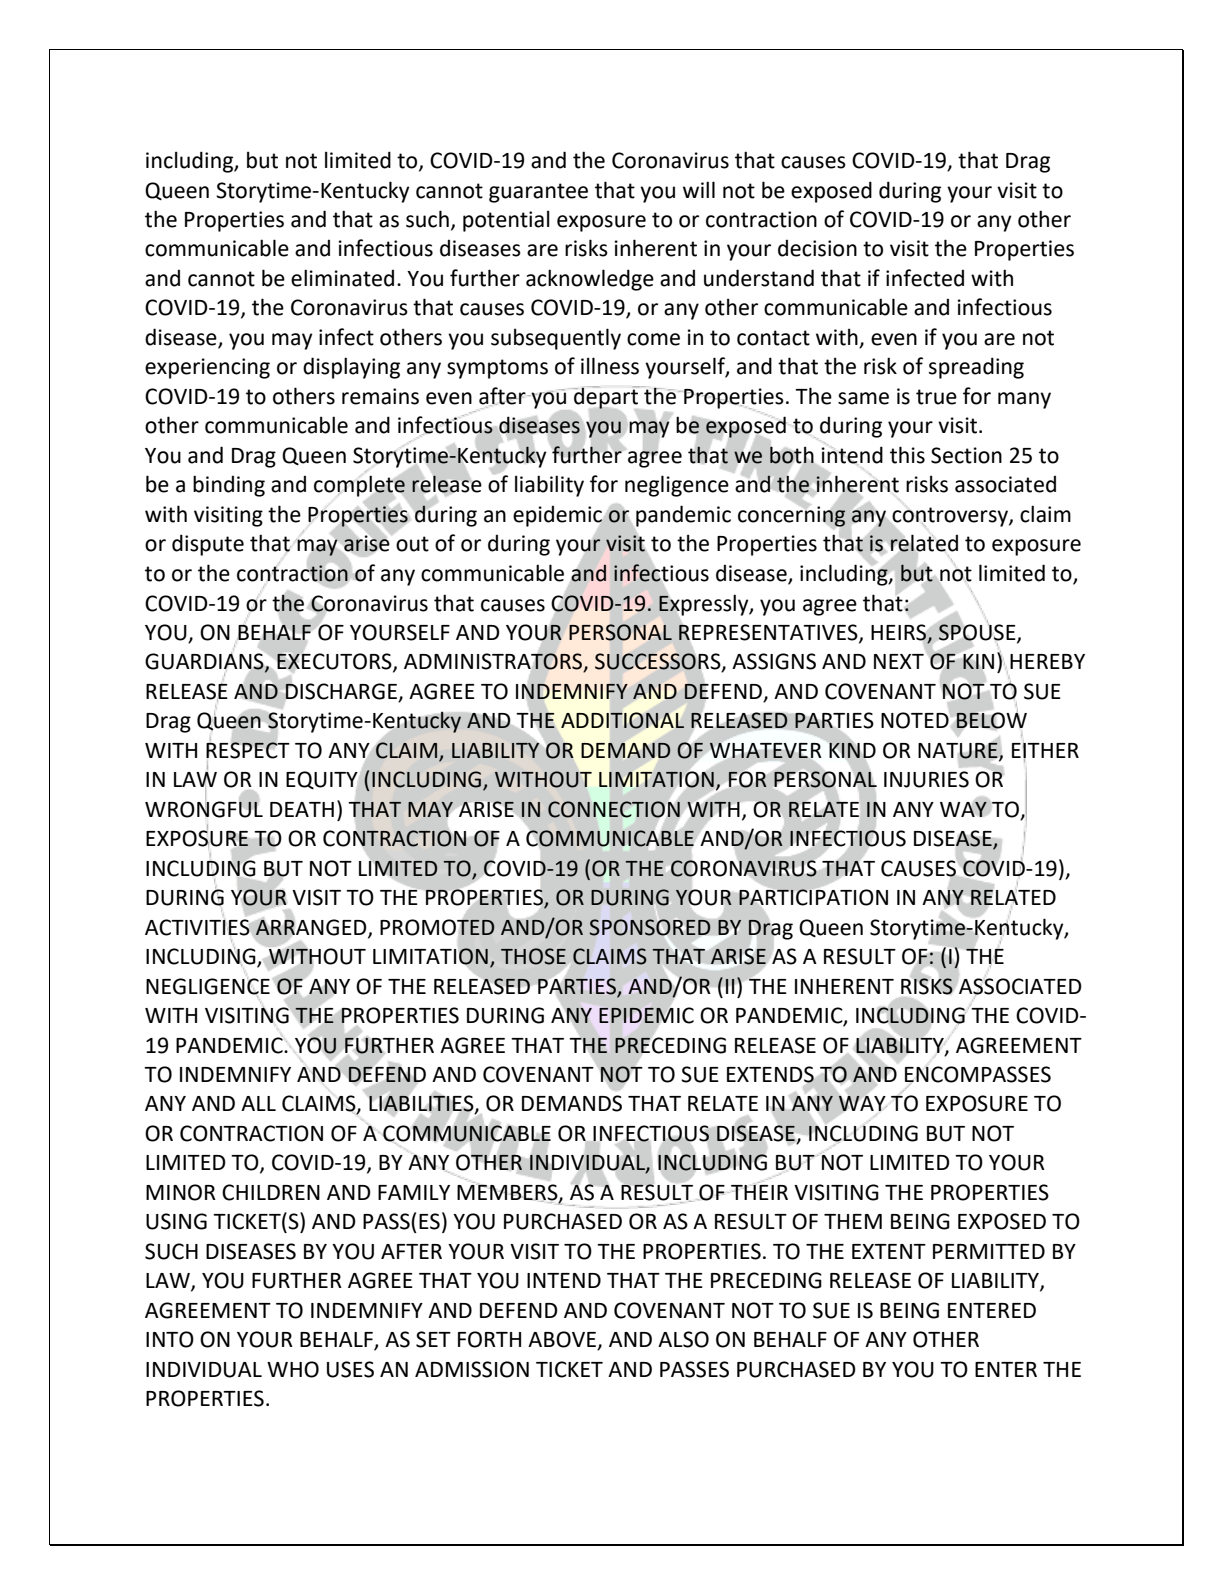  What do you see at coordinates (590, 280) in the image?
I see `acknowledge` at bounding box center [590, 280].
